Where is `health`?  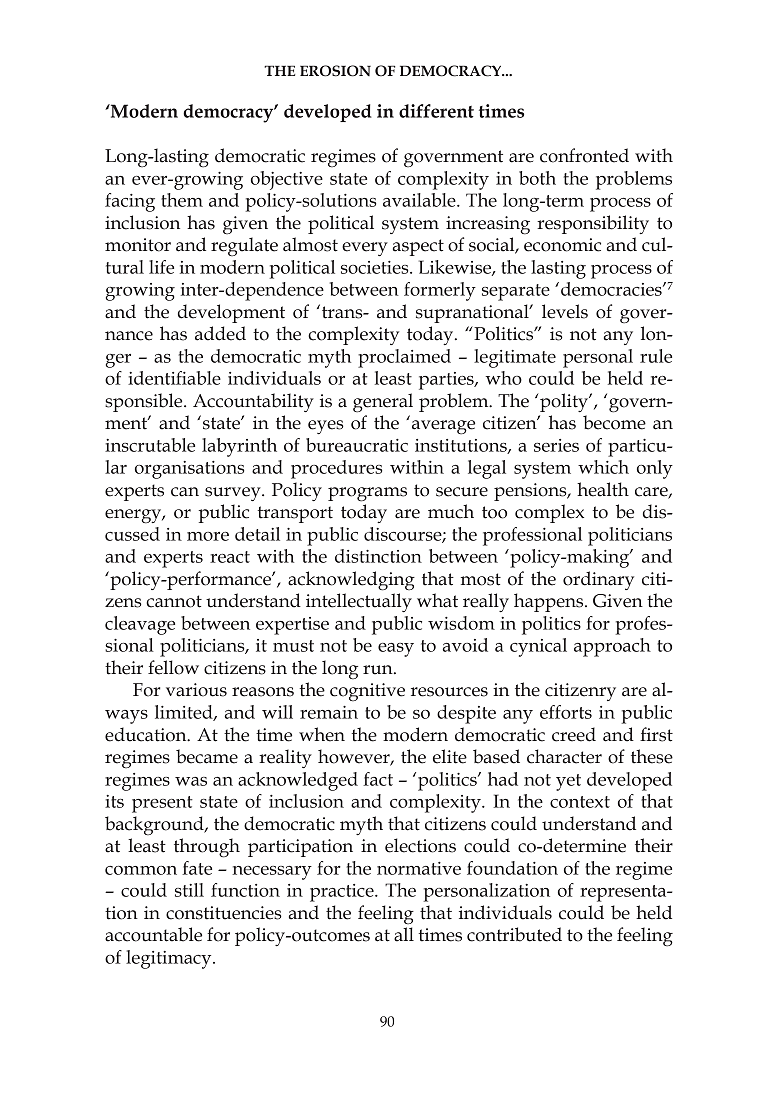 health is located at coordinates (603, 489).
